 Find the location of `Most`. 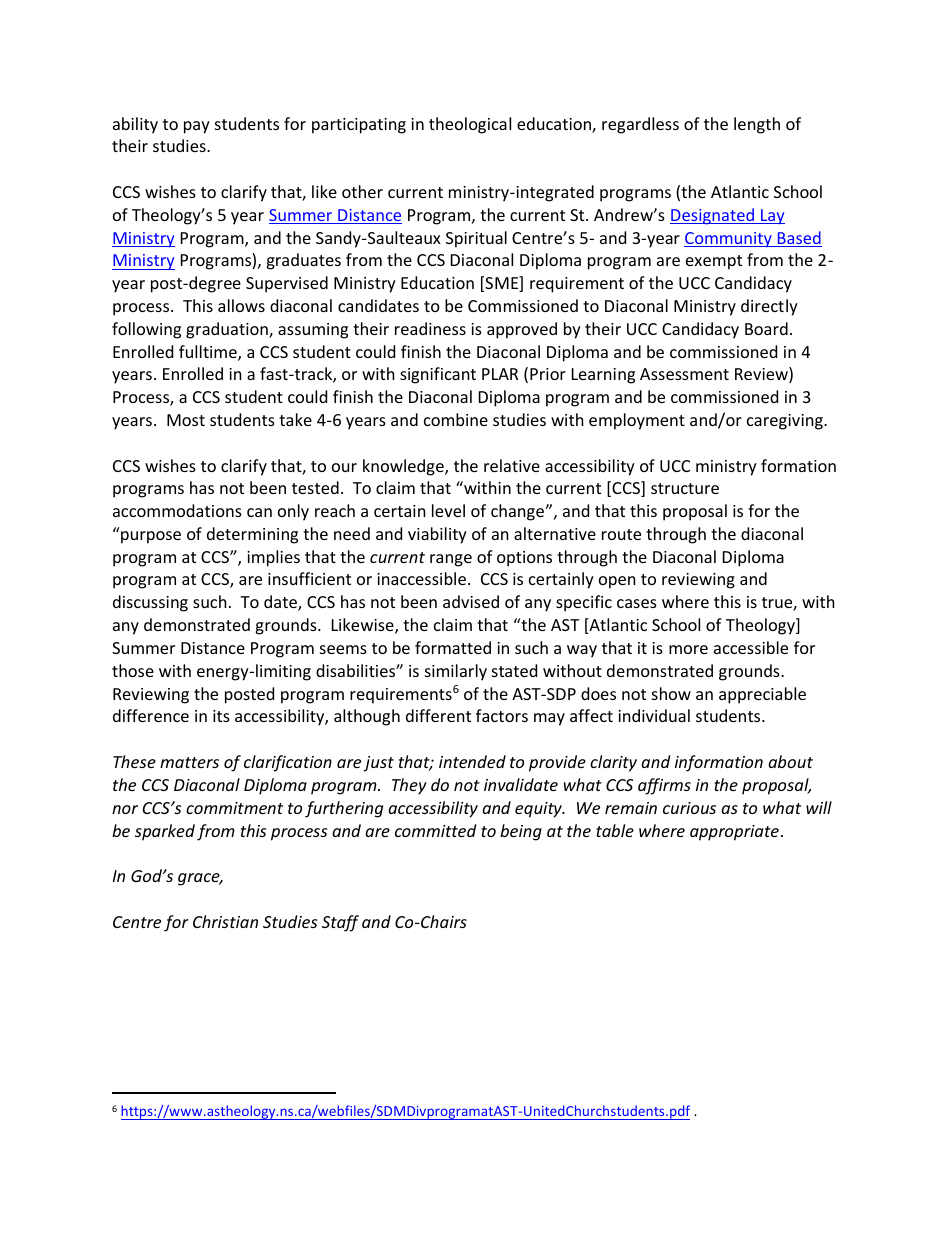

Most is located at coordinates (186, 420).
